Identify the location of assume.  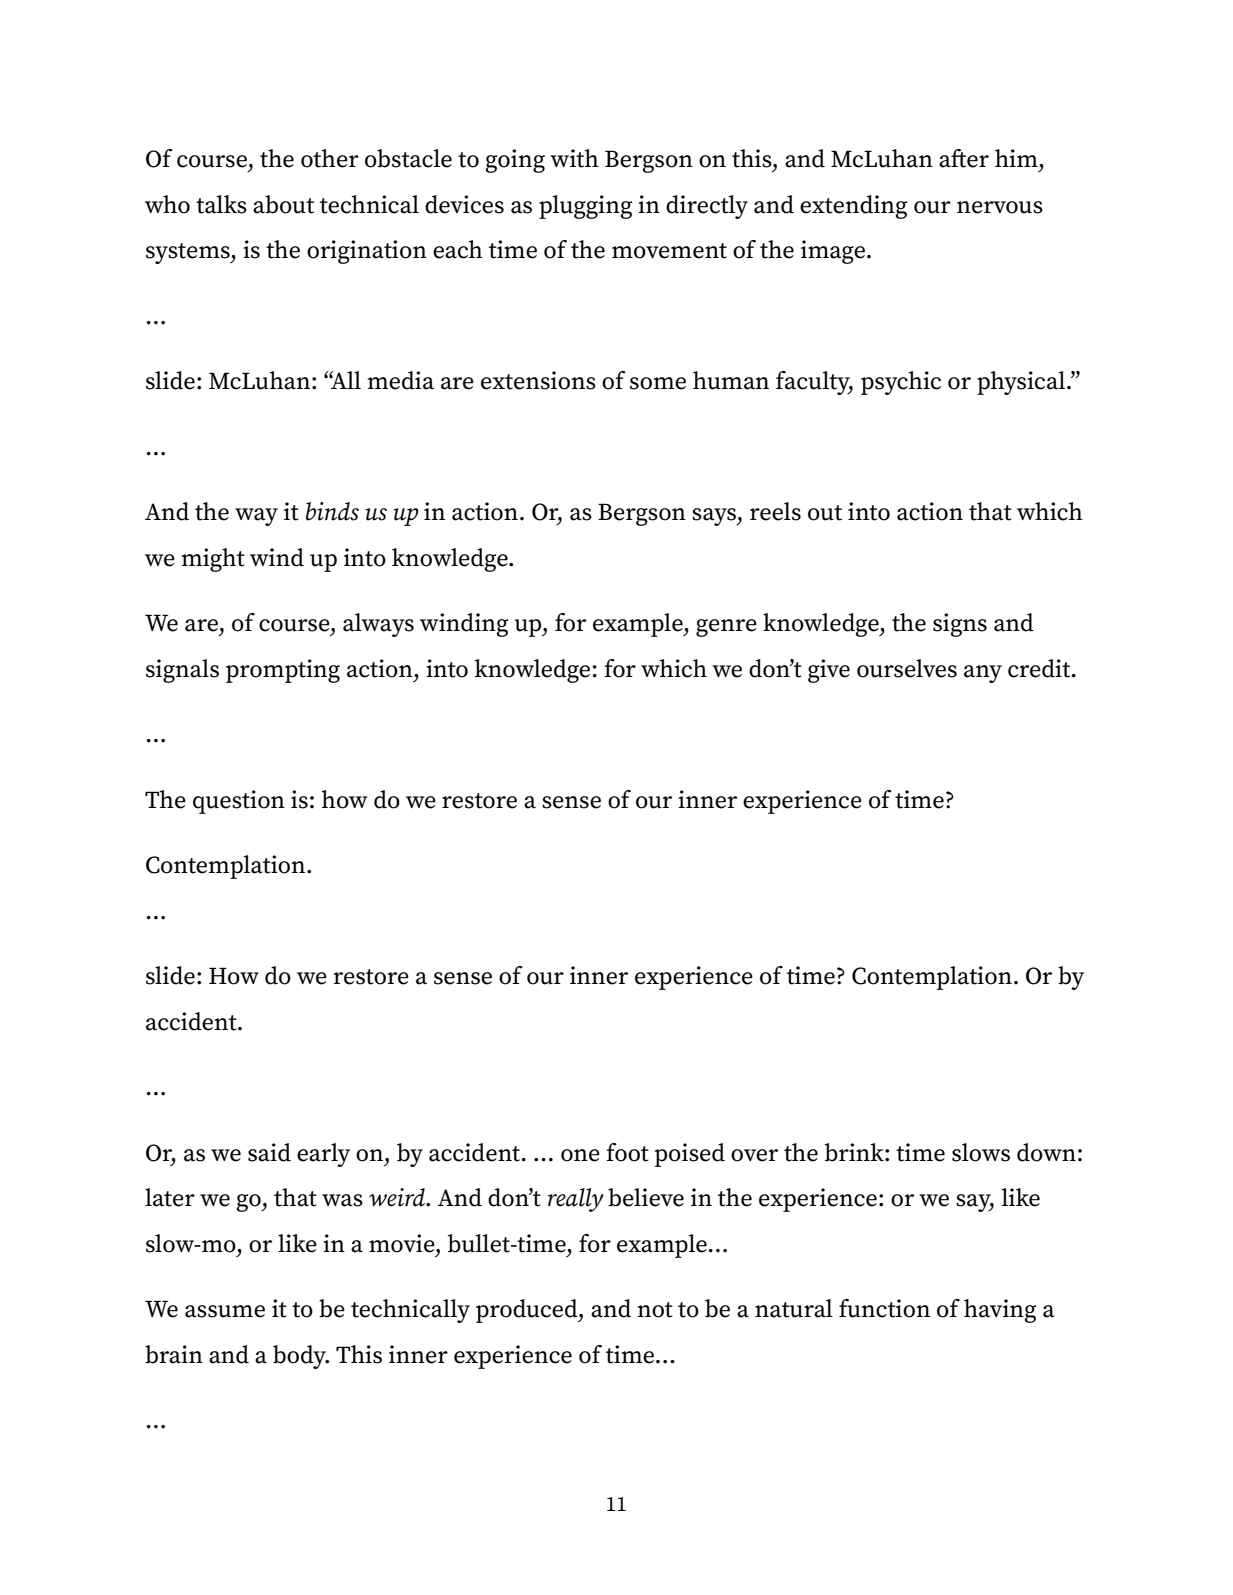
(225, 1311).
